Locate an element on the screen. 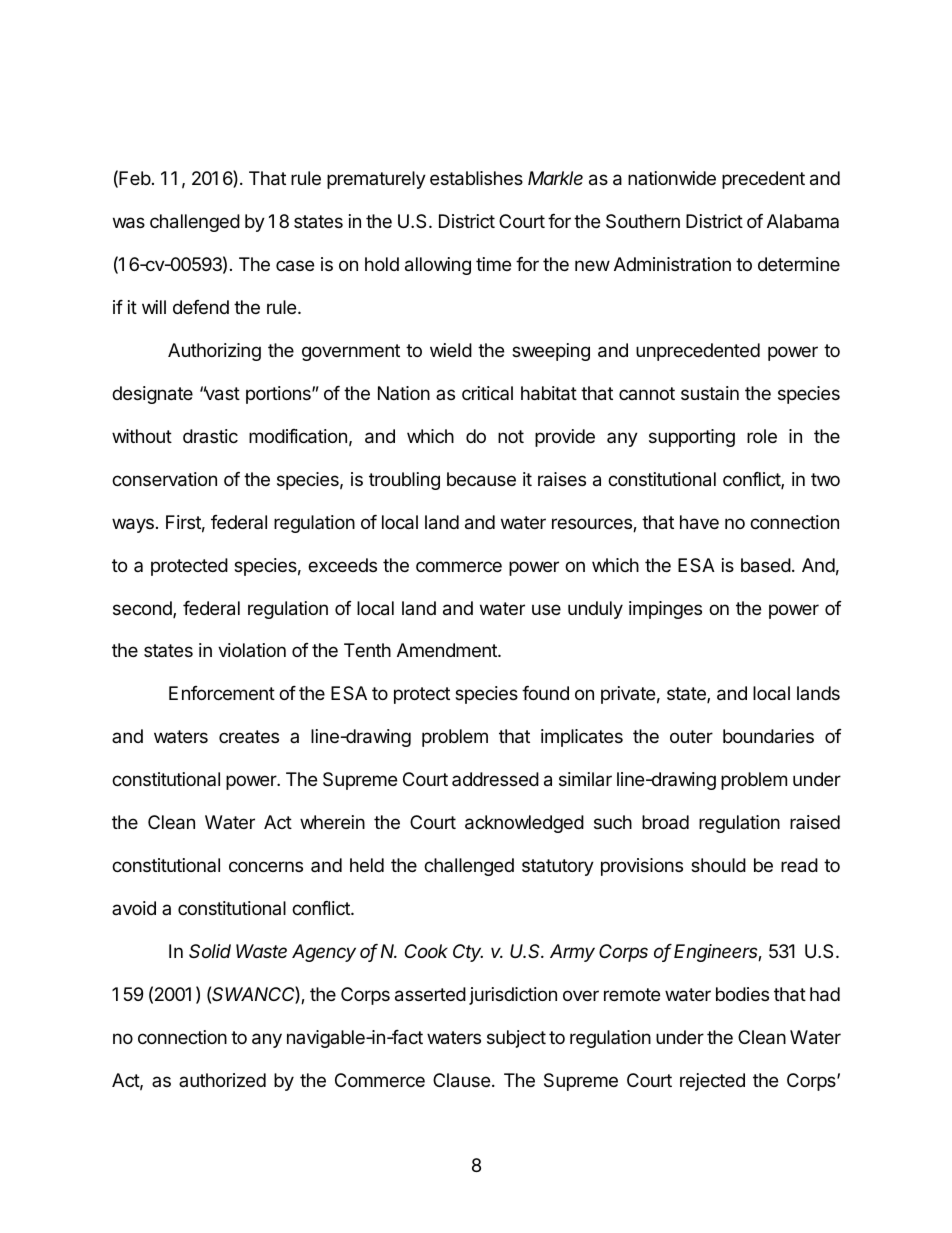  establishes is located at coordinates (476, 178).
